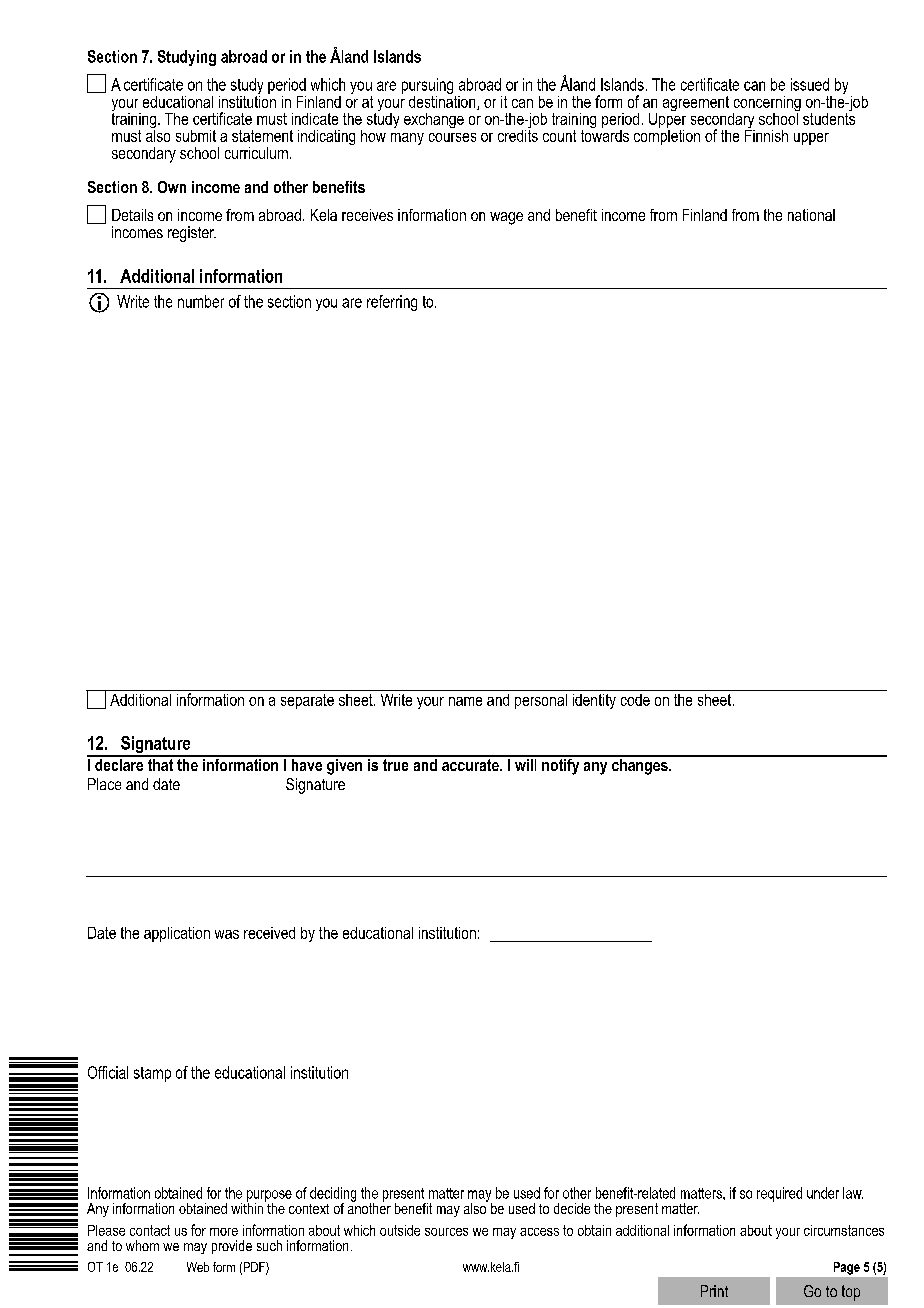 The width and height of the document is (924, 1308). Describe the element at coordinates (224, 1232) in the document. I see `more` at that location.
